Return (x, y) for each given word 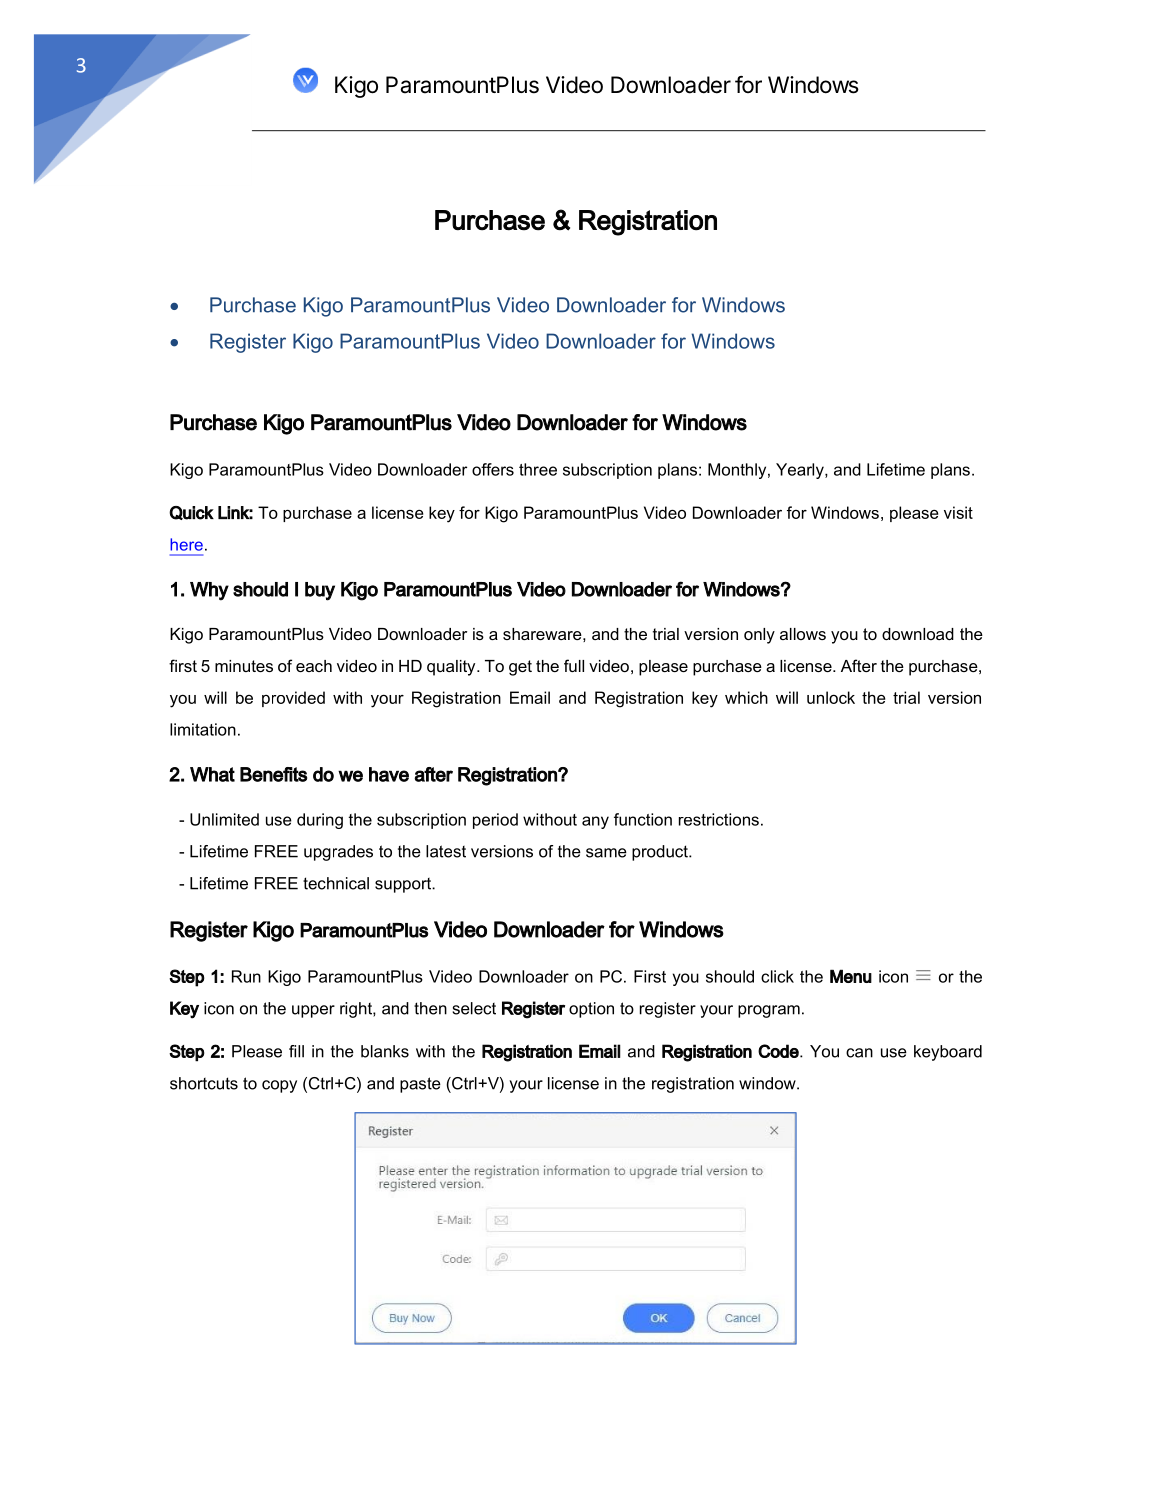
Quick (191, 513)
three (538, 469)
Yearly (801, 471)
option (591, 1010)
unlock (831, 697)
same (606, 853)
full (574, 665)
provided (293, 699)
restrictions (719, 819)
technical (336, 883)
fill (296, 1051)
